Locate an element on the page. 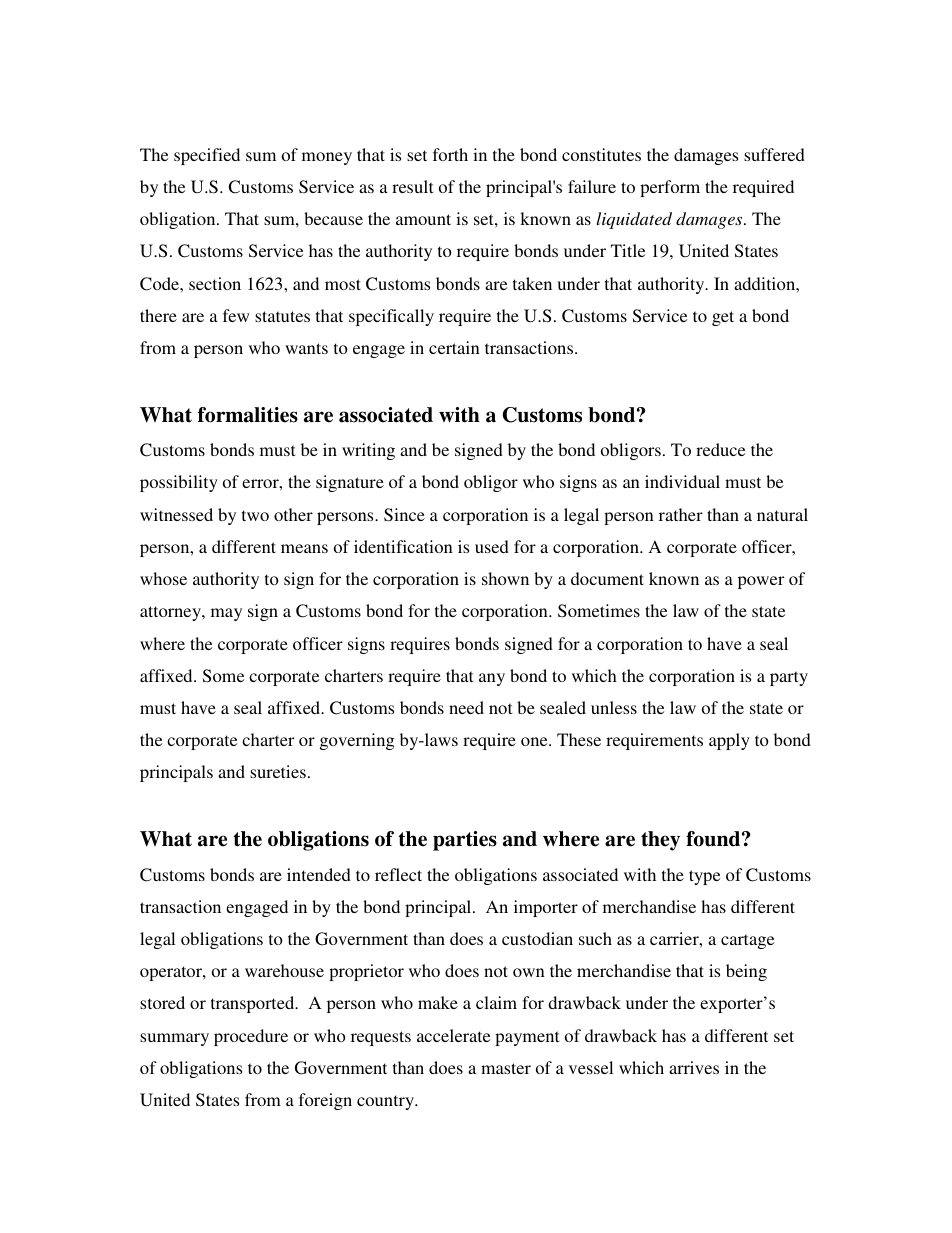 This document has width=952, height=1233. perform is located at coordinates (670, 188).
